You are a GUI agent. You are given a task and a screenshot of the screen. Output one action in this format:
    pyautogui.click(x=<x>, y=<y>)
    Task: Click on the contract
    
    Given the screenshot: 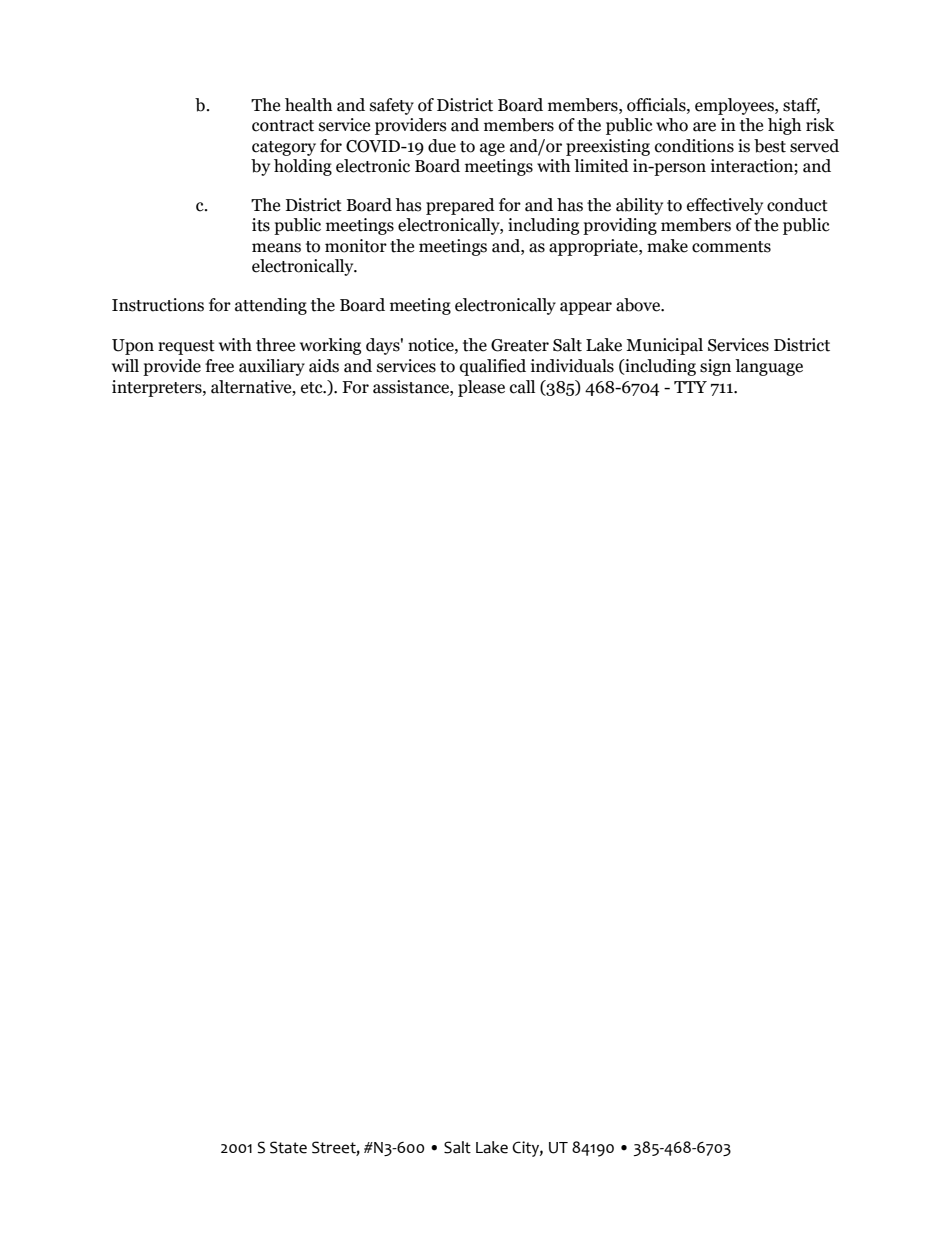 What is the action you would take?
    pyautogui.click(x=283, y=126)
